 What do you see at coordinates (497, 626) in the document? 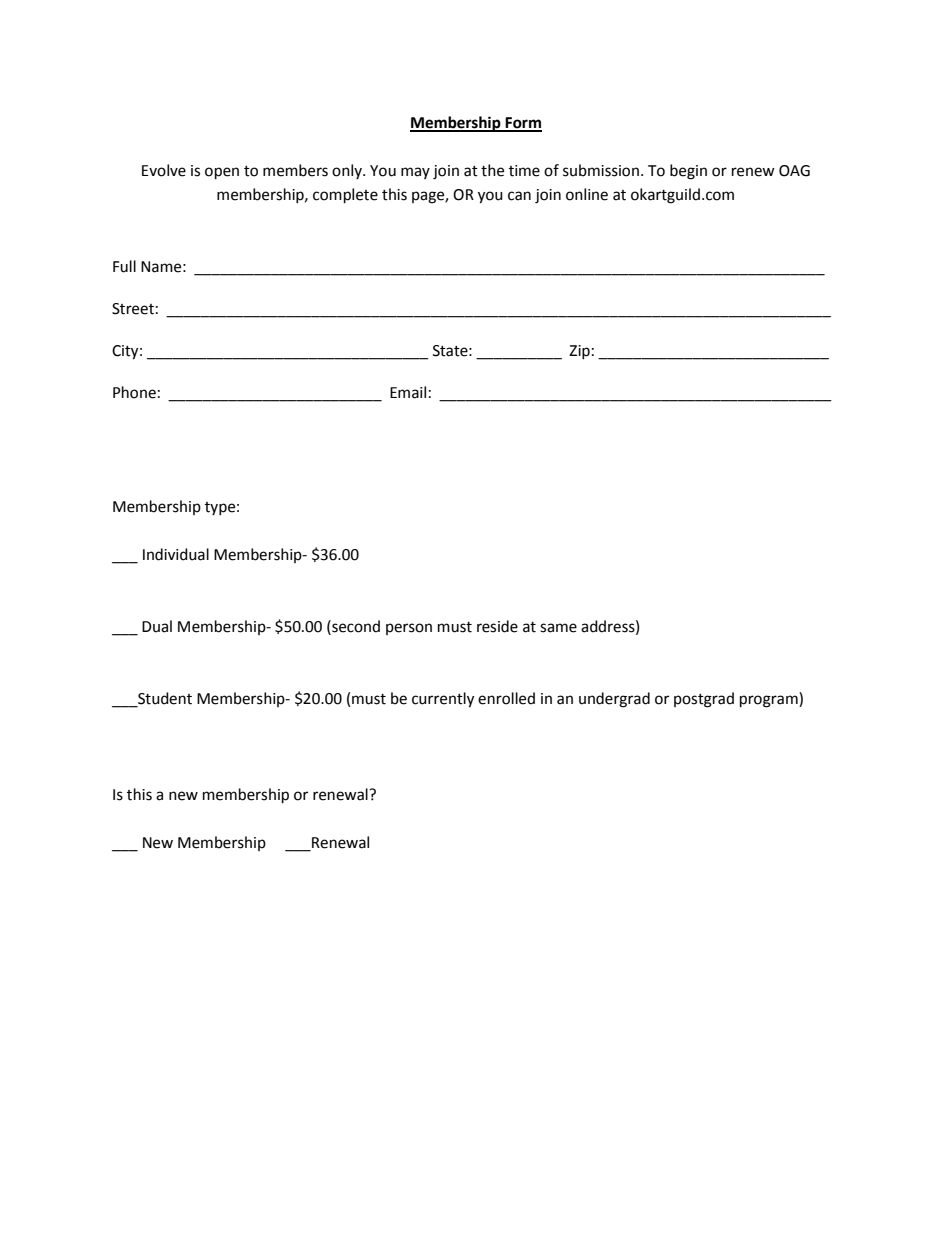
I see `reside` at bounding box center [497, 626].
